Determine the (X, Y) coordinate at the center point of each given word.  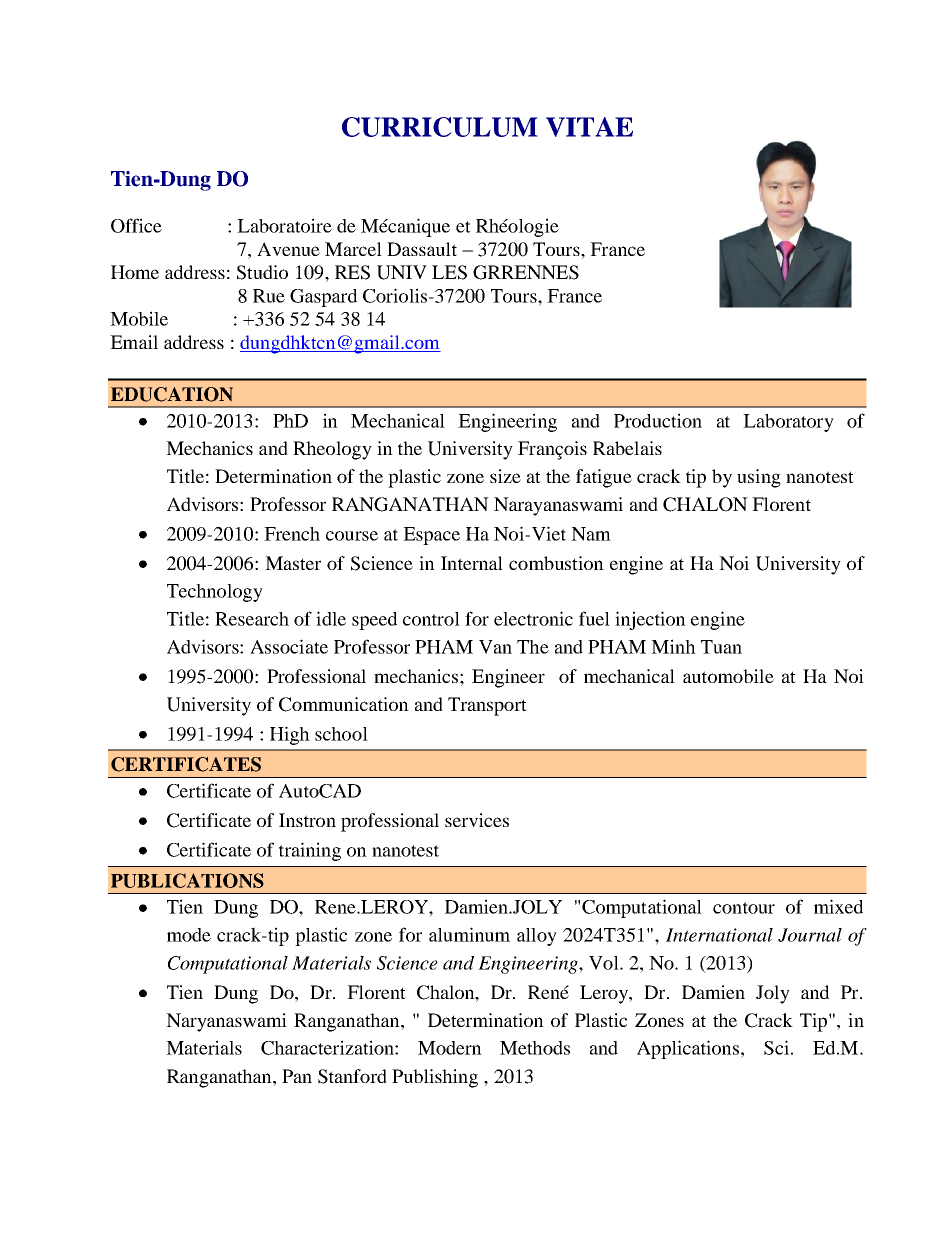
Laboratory (788, 423)
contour (744, 908)
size (505, 476)
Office (136, 225)
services (477, 820)
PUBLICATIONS (187, 880)
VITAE (589, 127)
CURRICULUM (440, 127)
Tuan (721, 647)
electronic (533, 618)
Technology (215, 593)
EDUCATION (172, 394)
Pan (297, 1076)
